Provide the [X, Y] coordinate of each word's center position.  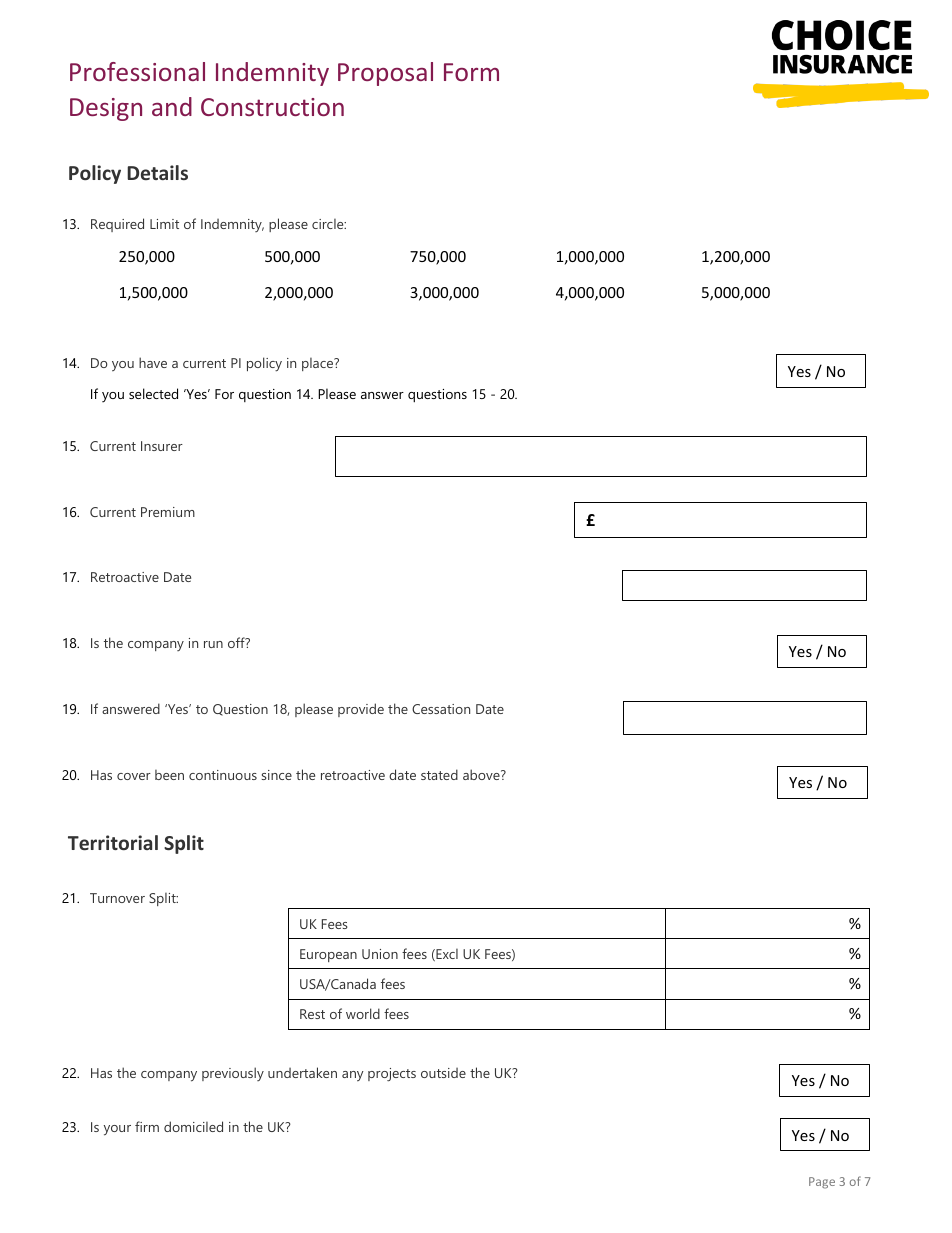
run [213, 644]
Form [471, 72]
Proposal [385, 74]
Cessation [441, 709]
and [172, 106]
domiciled [193, 1126]
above [482, 774]
